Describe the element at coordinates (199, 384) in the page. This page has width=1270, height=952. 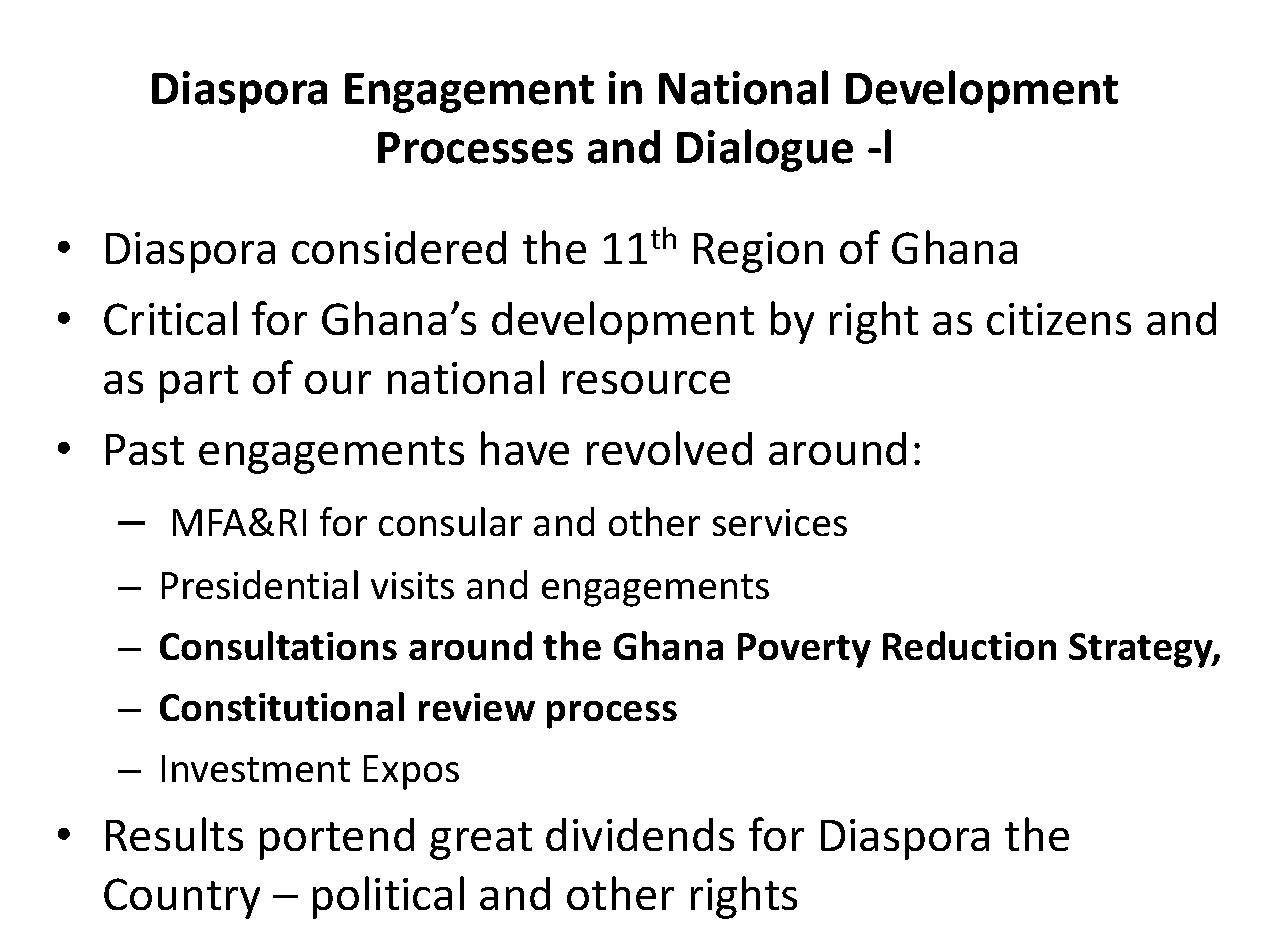
I see `part` at that location.
